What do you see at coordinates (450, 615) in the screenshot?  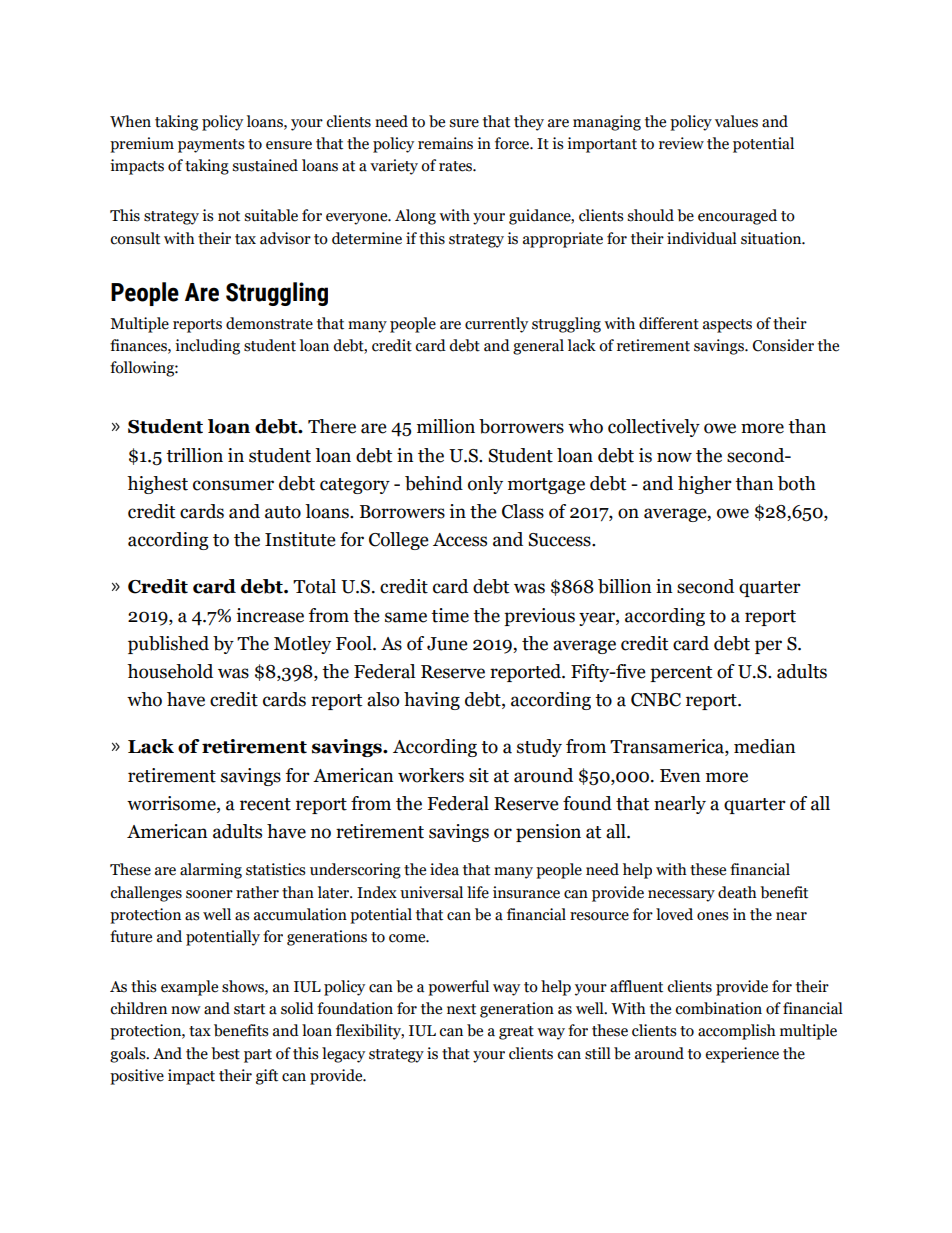 I see `time` at bounding box center [450, 615].
